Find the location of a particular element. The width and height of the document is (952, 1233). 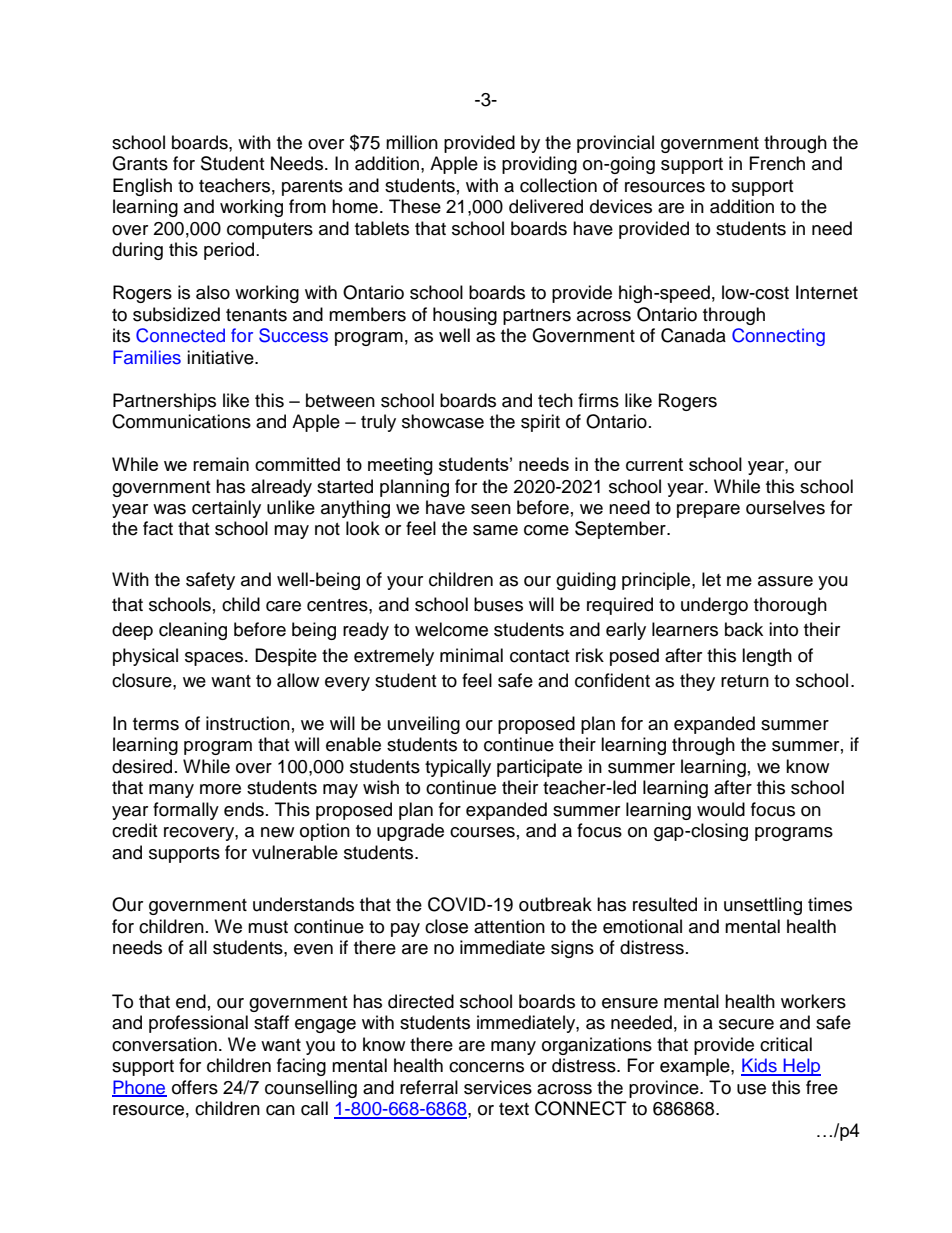

offers is located at coordinates (195, 1087).
